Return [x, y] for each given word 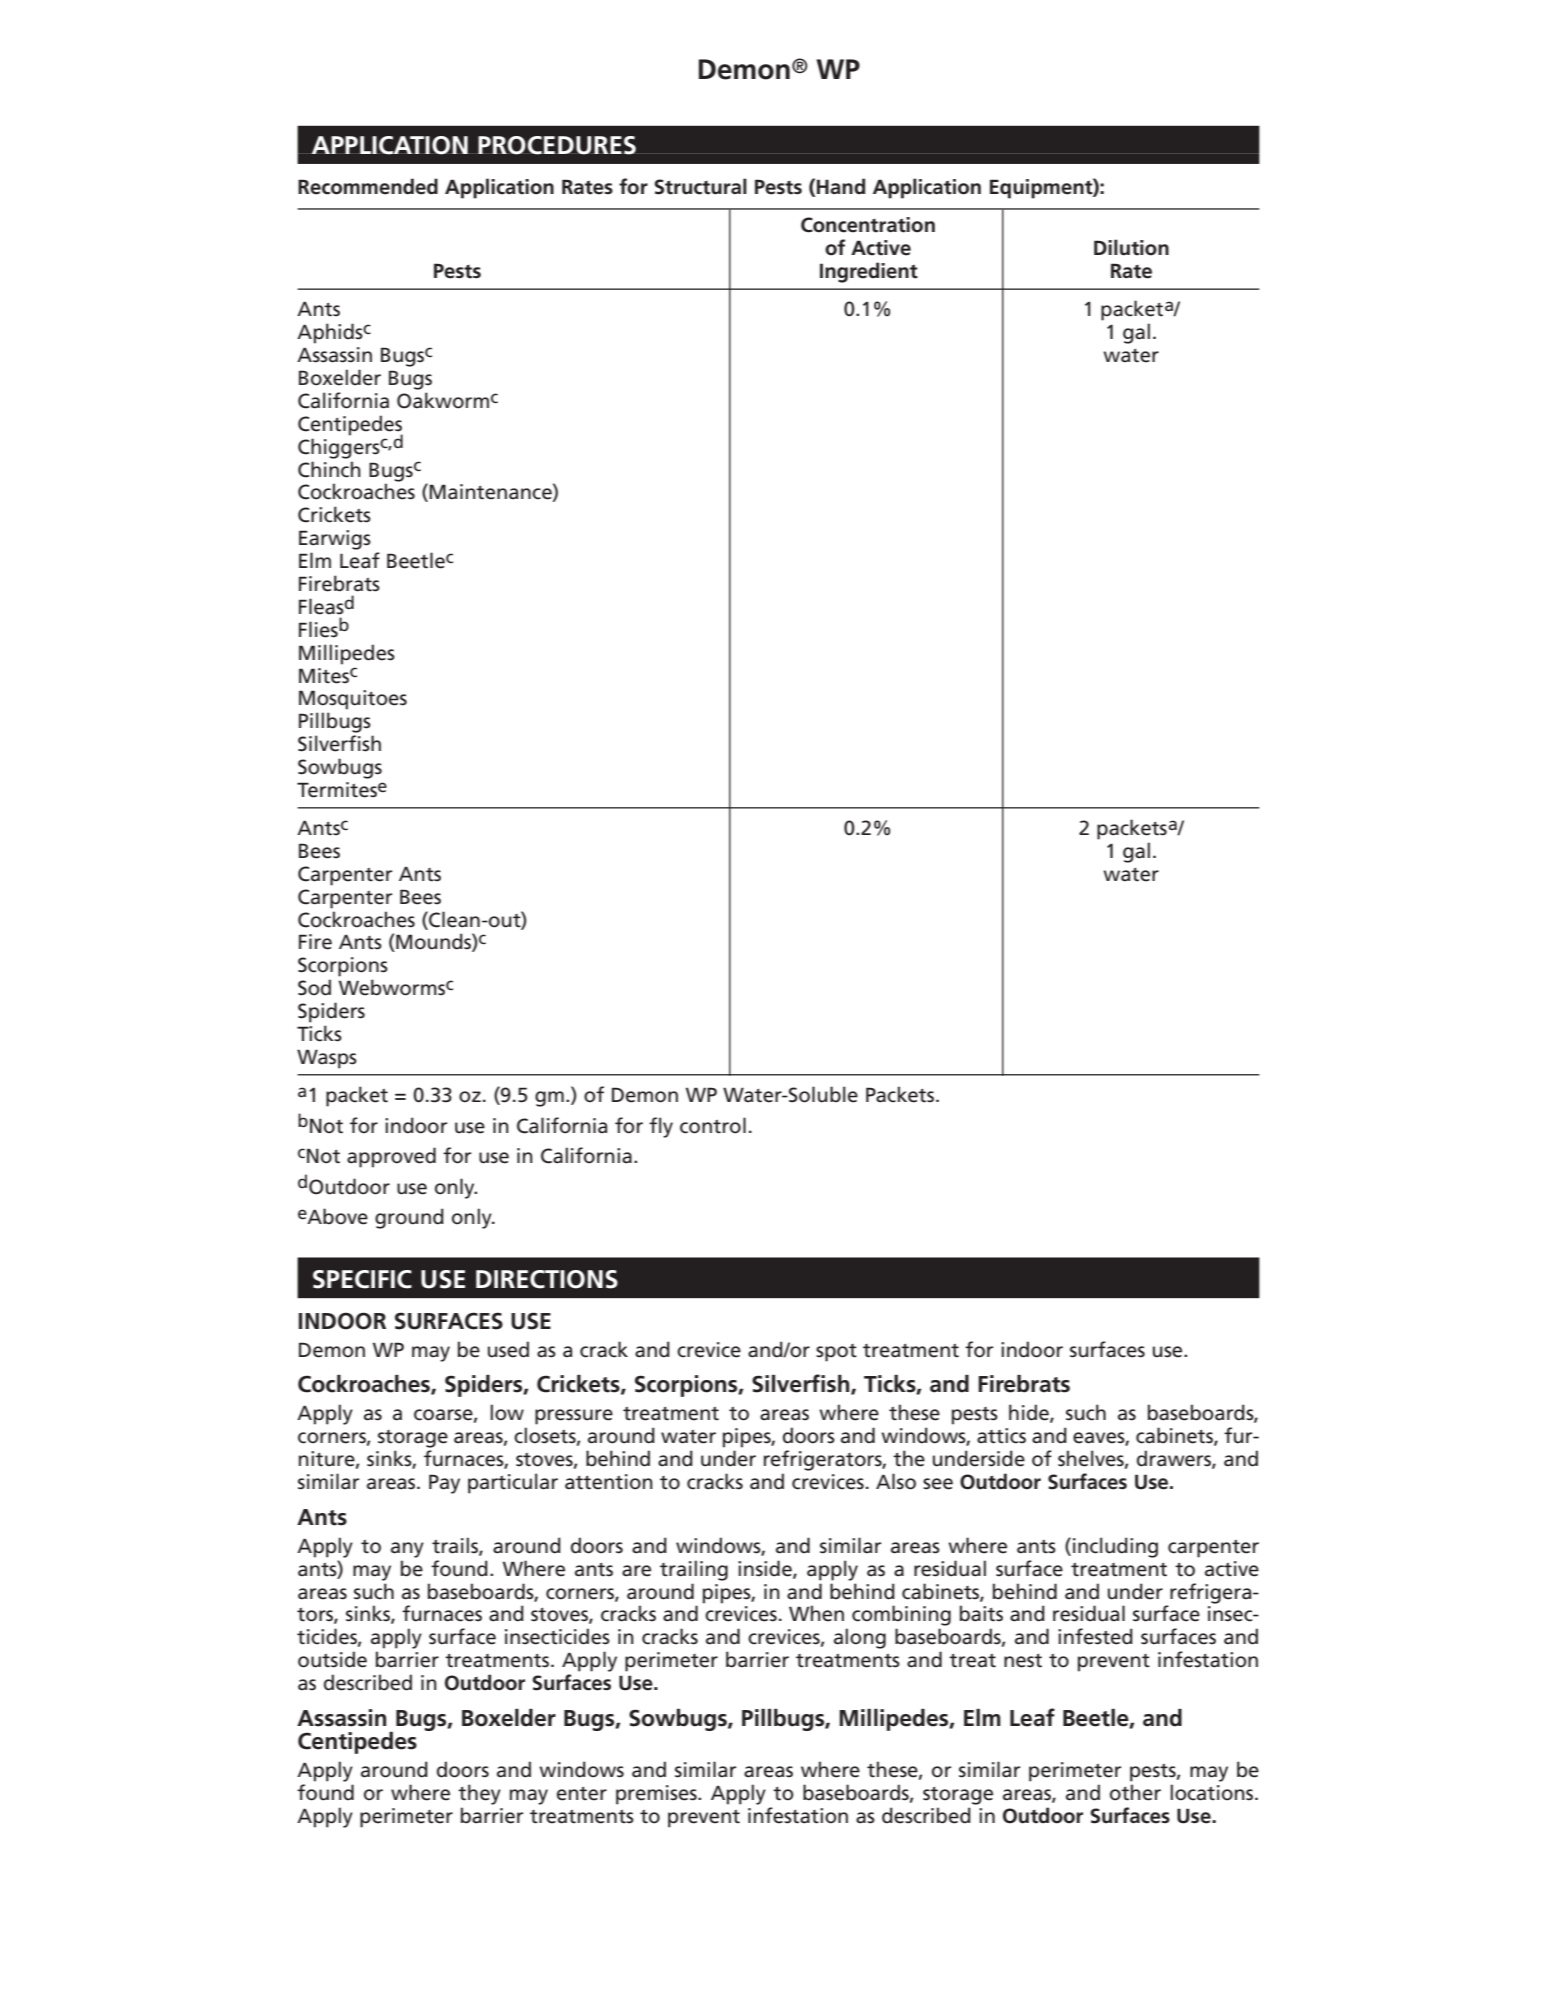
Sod [314, 987]
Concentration [868, 225]
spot [836, 1353]
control [713, 1125]
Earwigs [335, 540]
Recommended [368, 186]
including [1115, 1547]
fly [661, 1127]
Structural [700, 186]
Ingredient [869, 272]
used [508, 1349]
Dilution [1131, 247]
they [479, 1794]
